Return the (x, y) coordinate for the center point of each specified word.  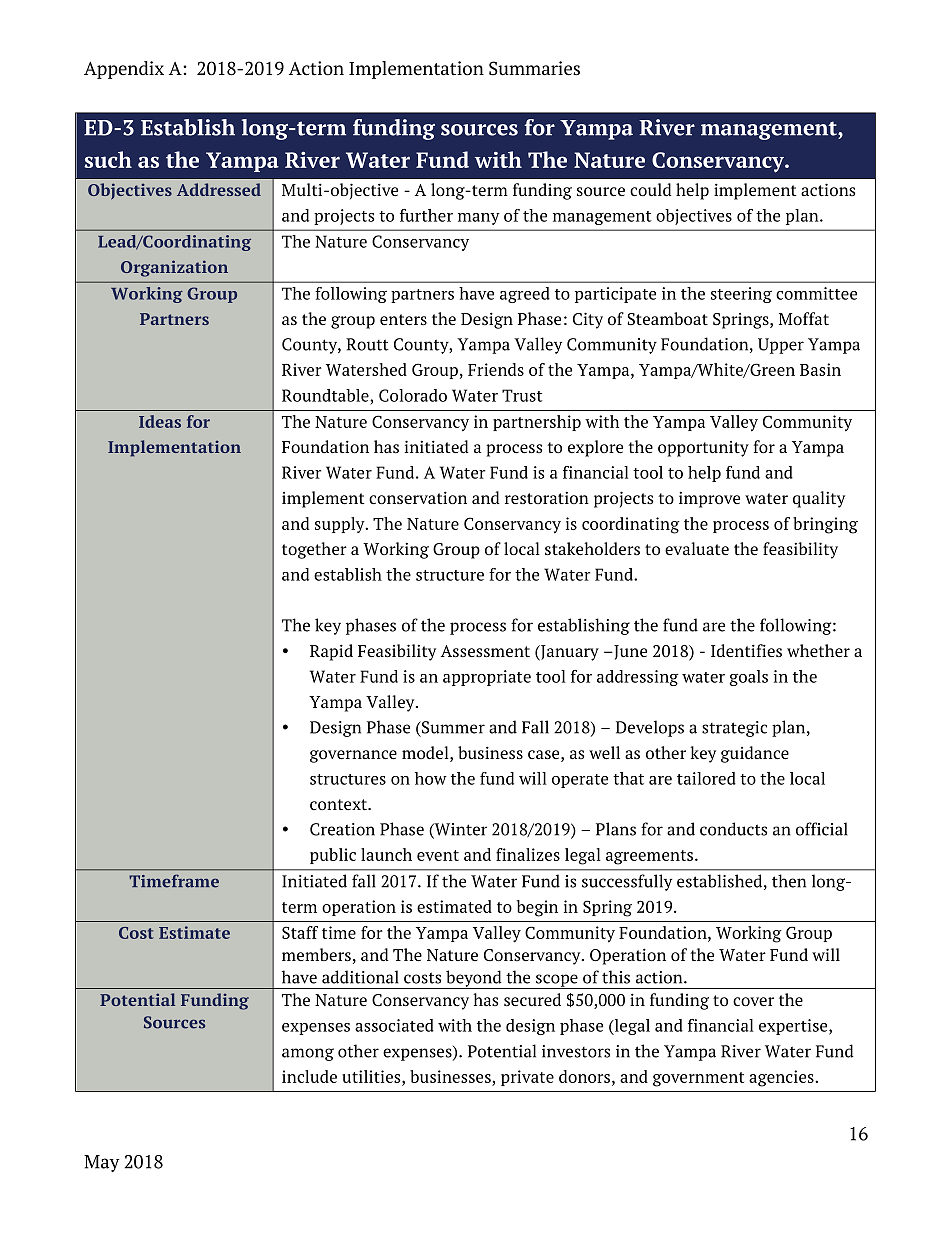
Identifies (746, 650)
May (102, 1163)
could (651, 189)
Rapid (331, 652)
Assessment (485, 651)
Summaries (534, 68)
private (527, 1078)
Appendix (124, 70)
